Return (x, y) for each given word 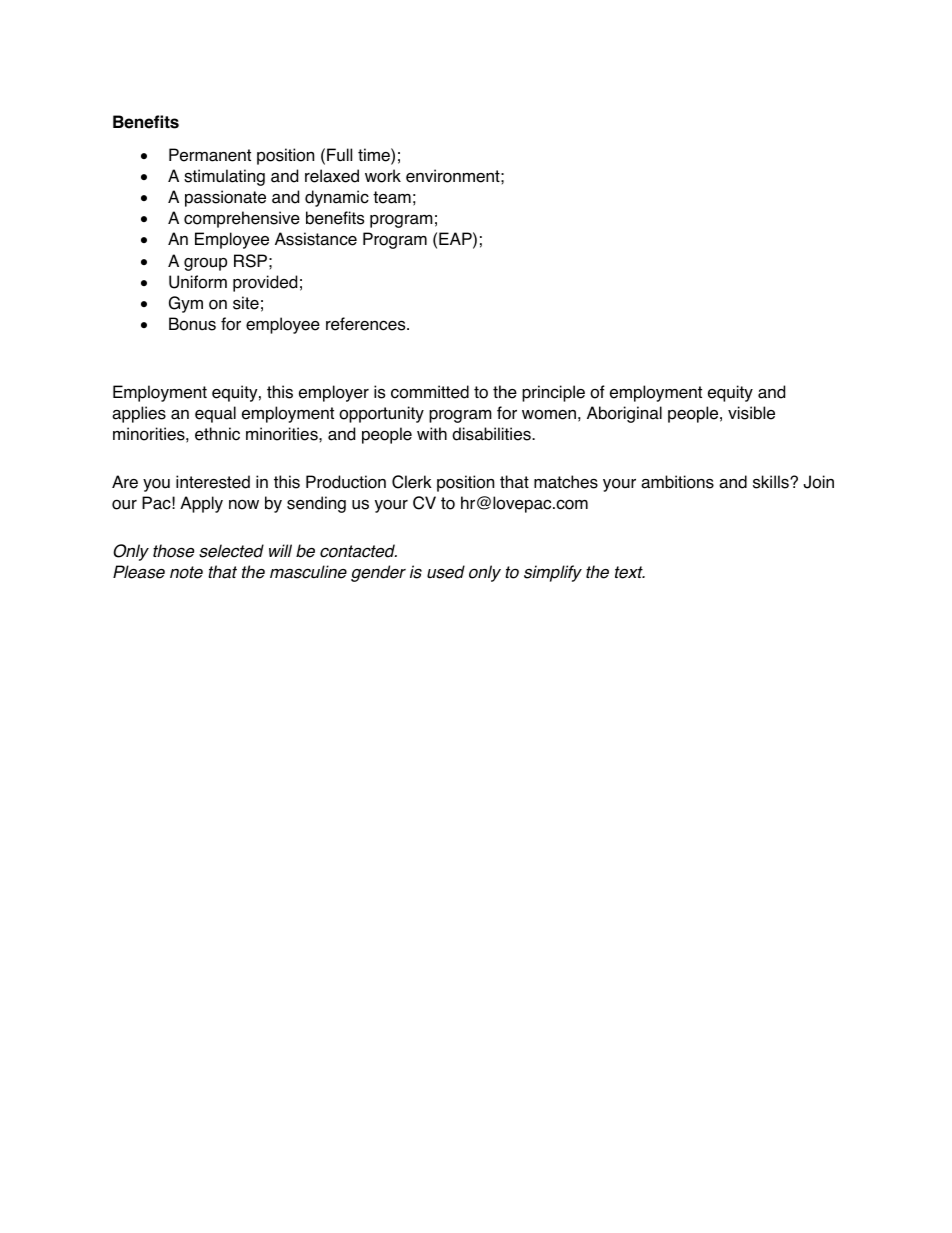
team (392, 197)
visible (751, 413)
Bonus (192, 324)
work (383, 176)
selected (231, 551)
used (446, 572)
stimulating (224, 177)
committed (430, 392)
